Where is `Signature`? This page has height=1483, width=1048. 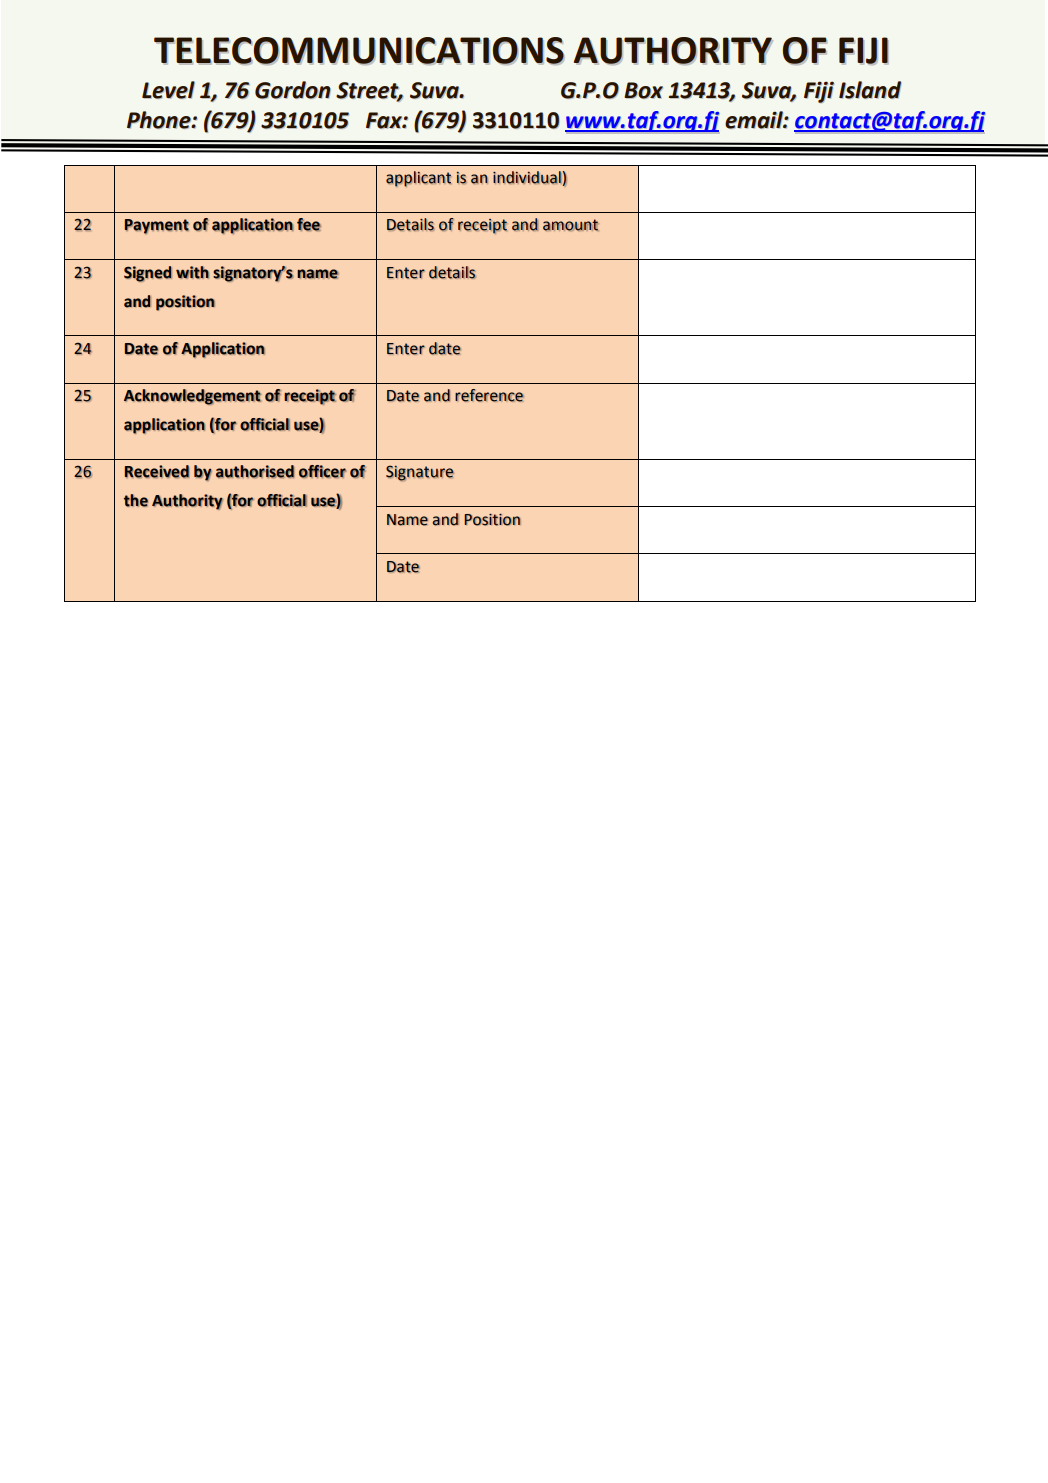 Signature is located at coordinates (420, 473).
